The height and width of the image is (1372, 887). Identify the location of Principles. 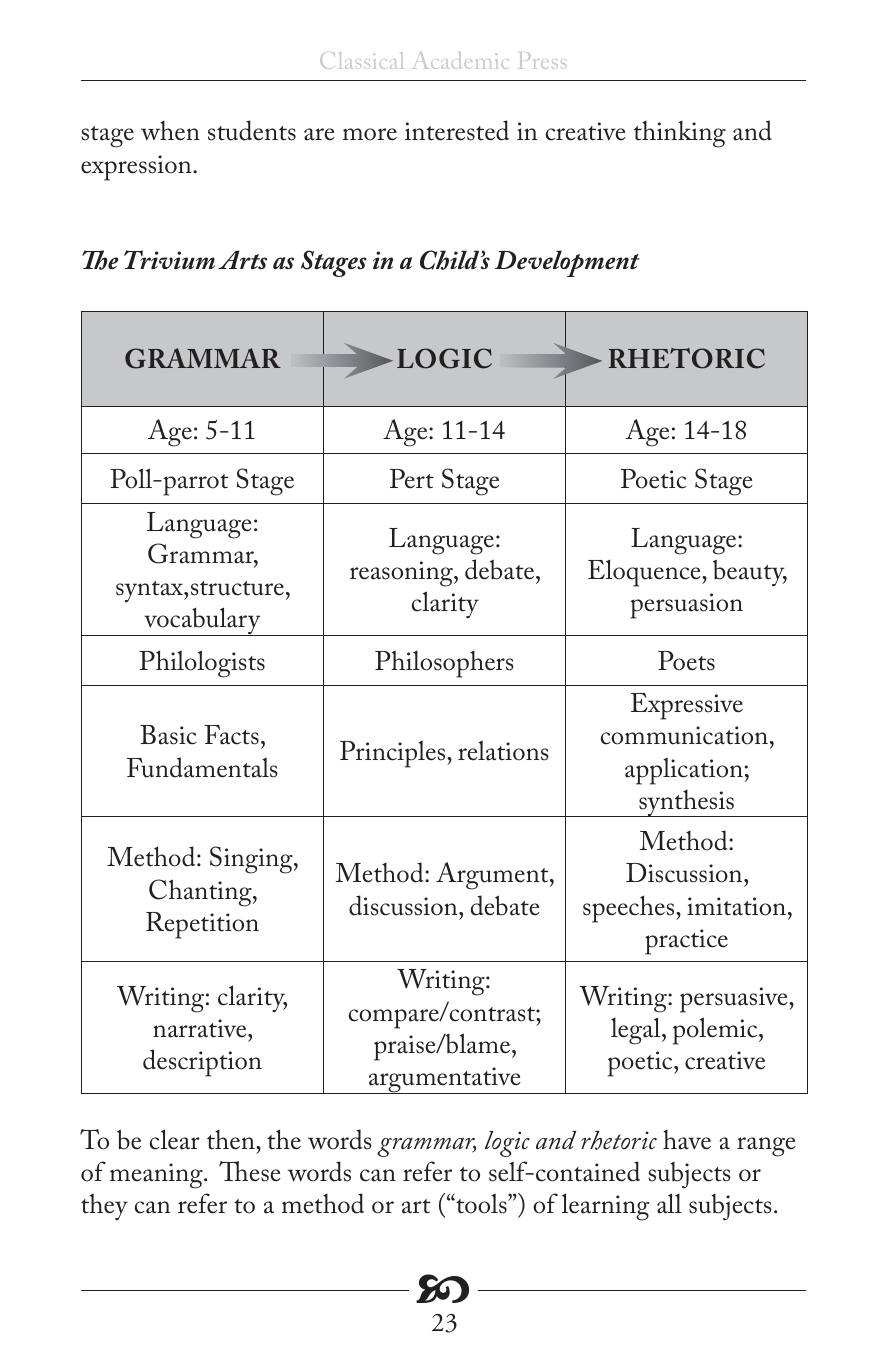
(394, 754).
